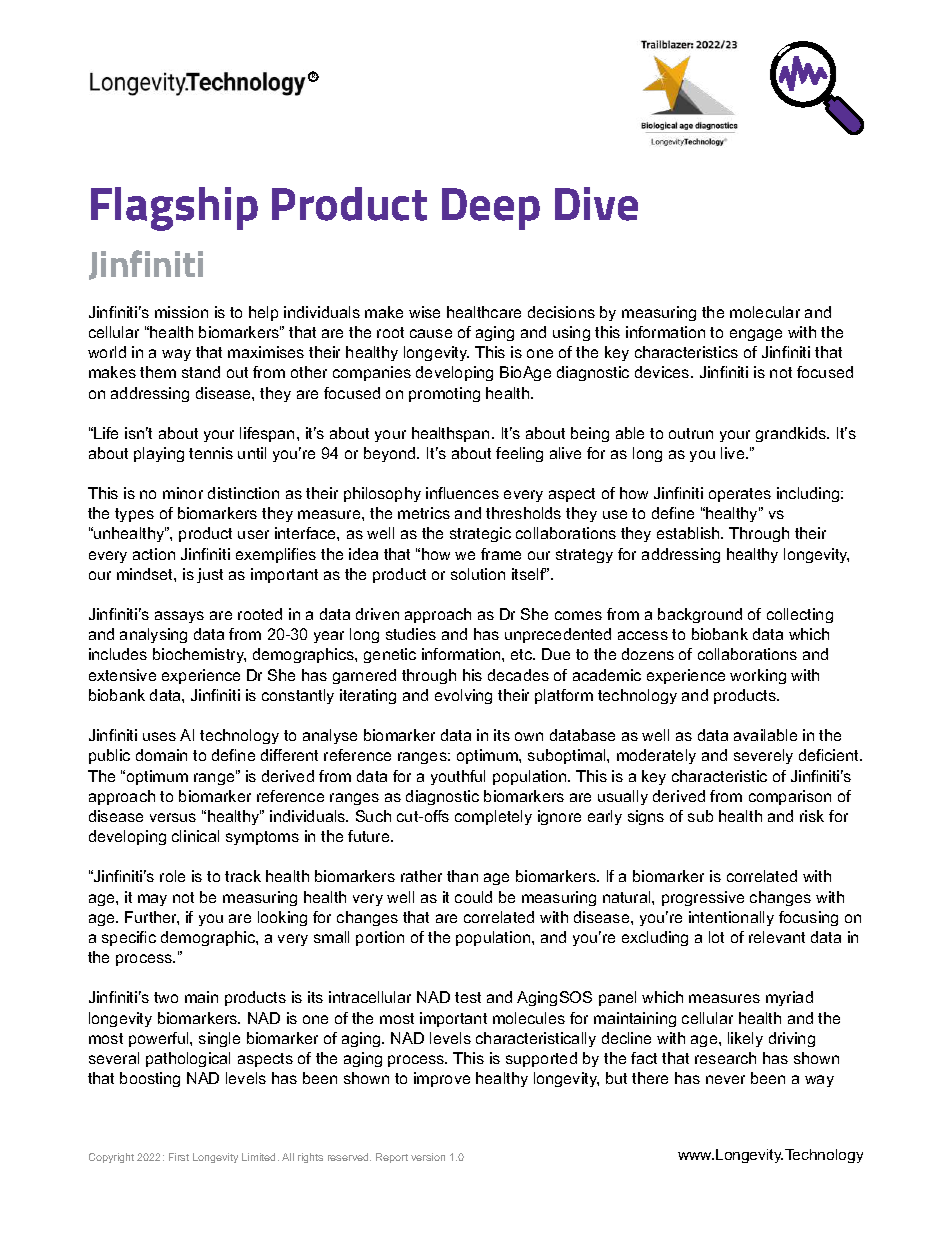  I want to click on tennis, so click(211, 453).
